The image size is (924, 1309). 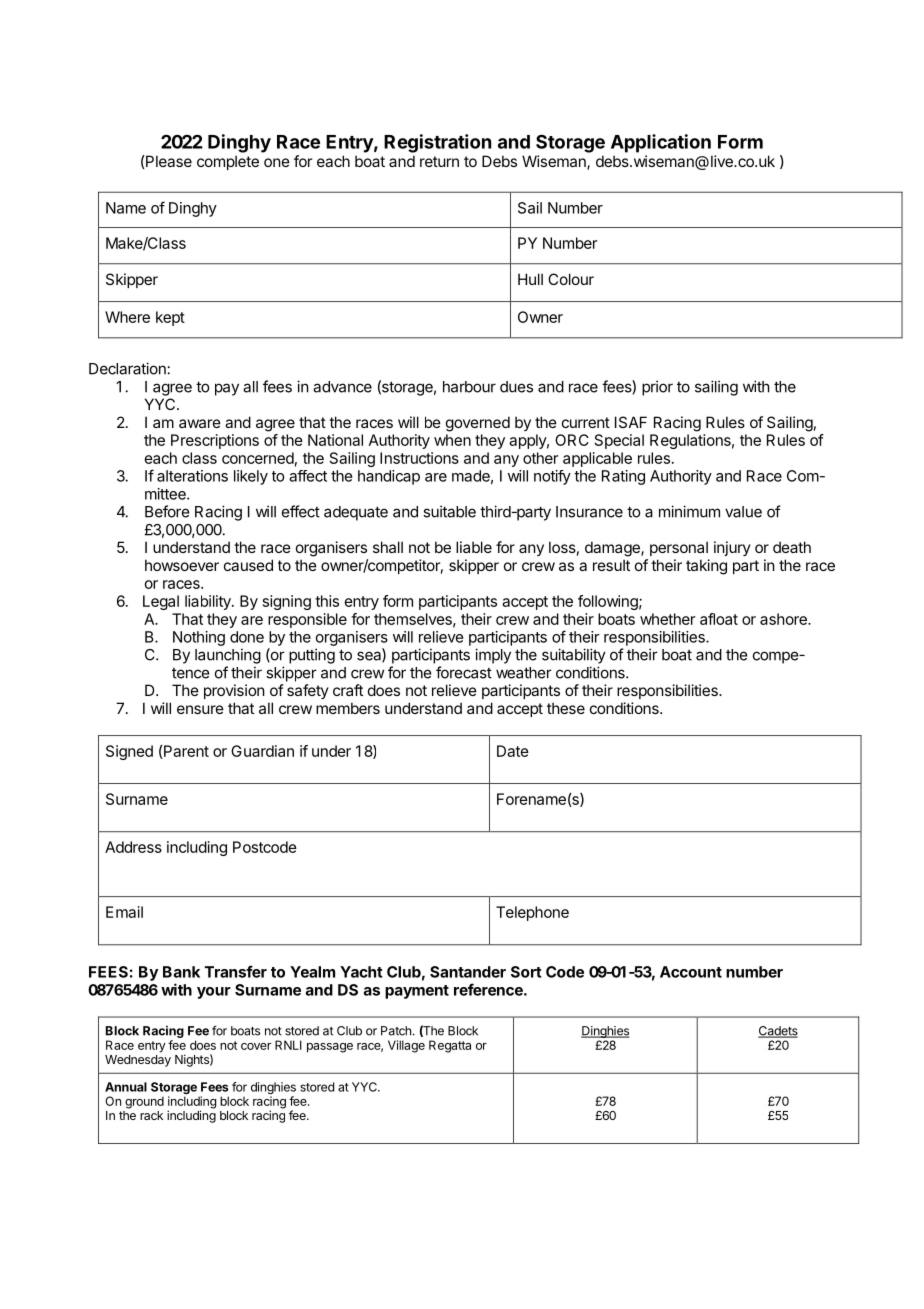 I want to click on return, so click(x=439, y=161).
